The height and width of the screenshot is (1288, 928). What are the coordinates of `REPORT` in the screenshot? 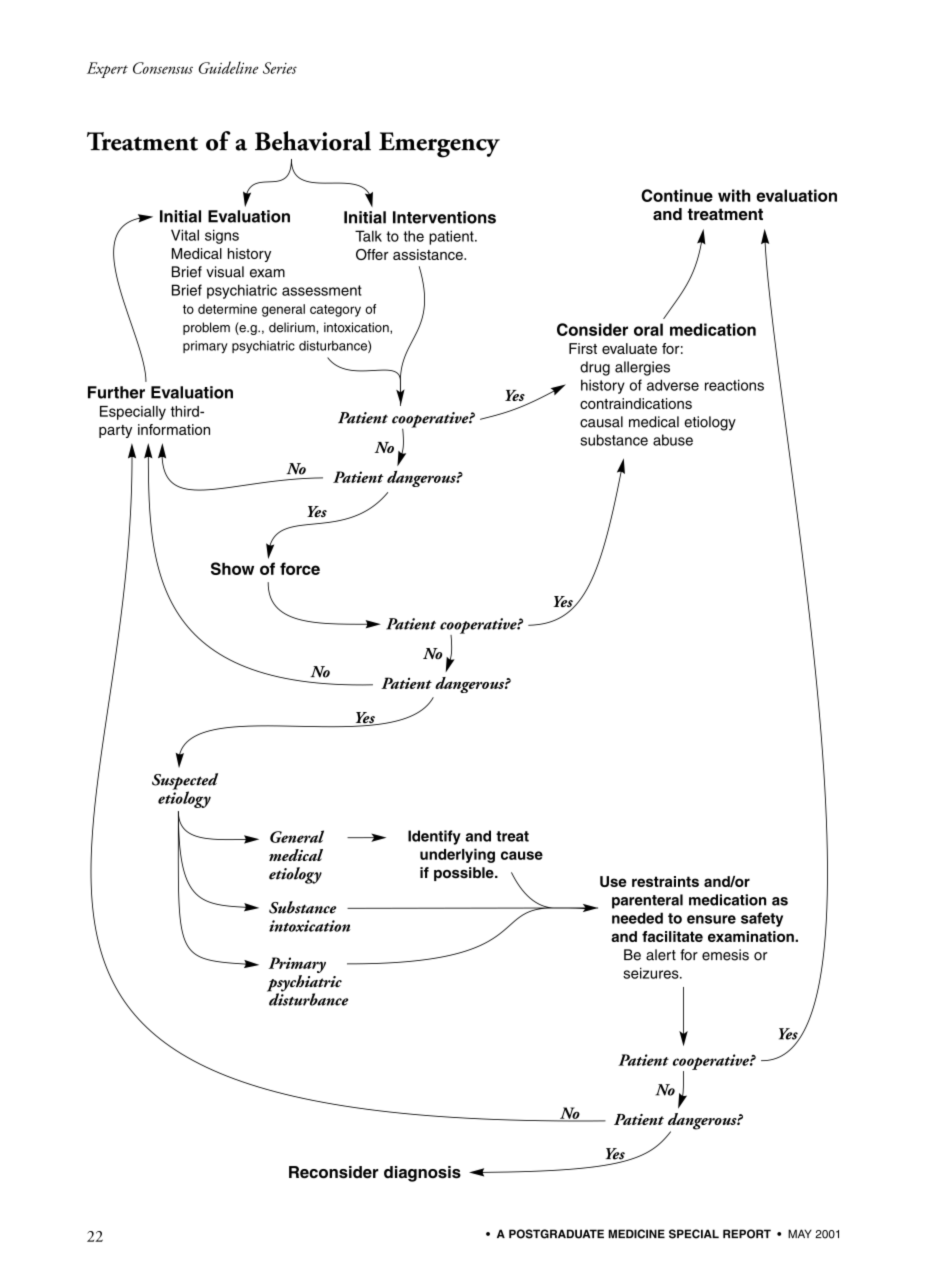 It's located at (747, 1234).
